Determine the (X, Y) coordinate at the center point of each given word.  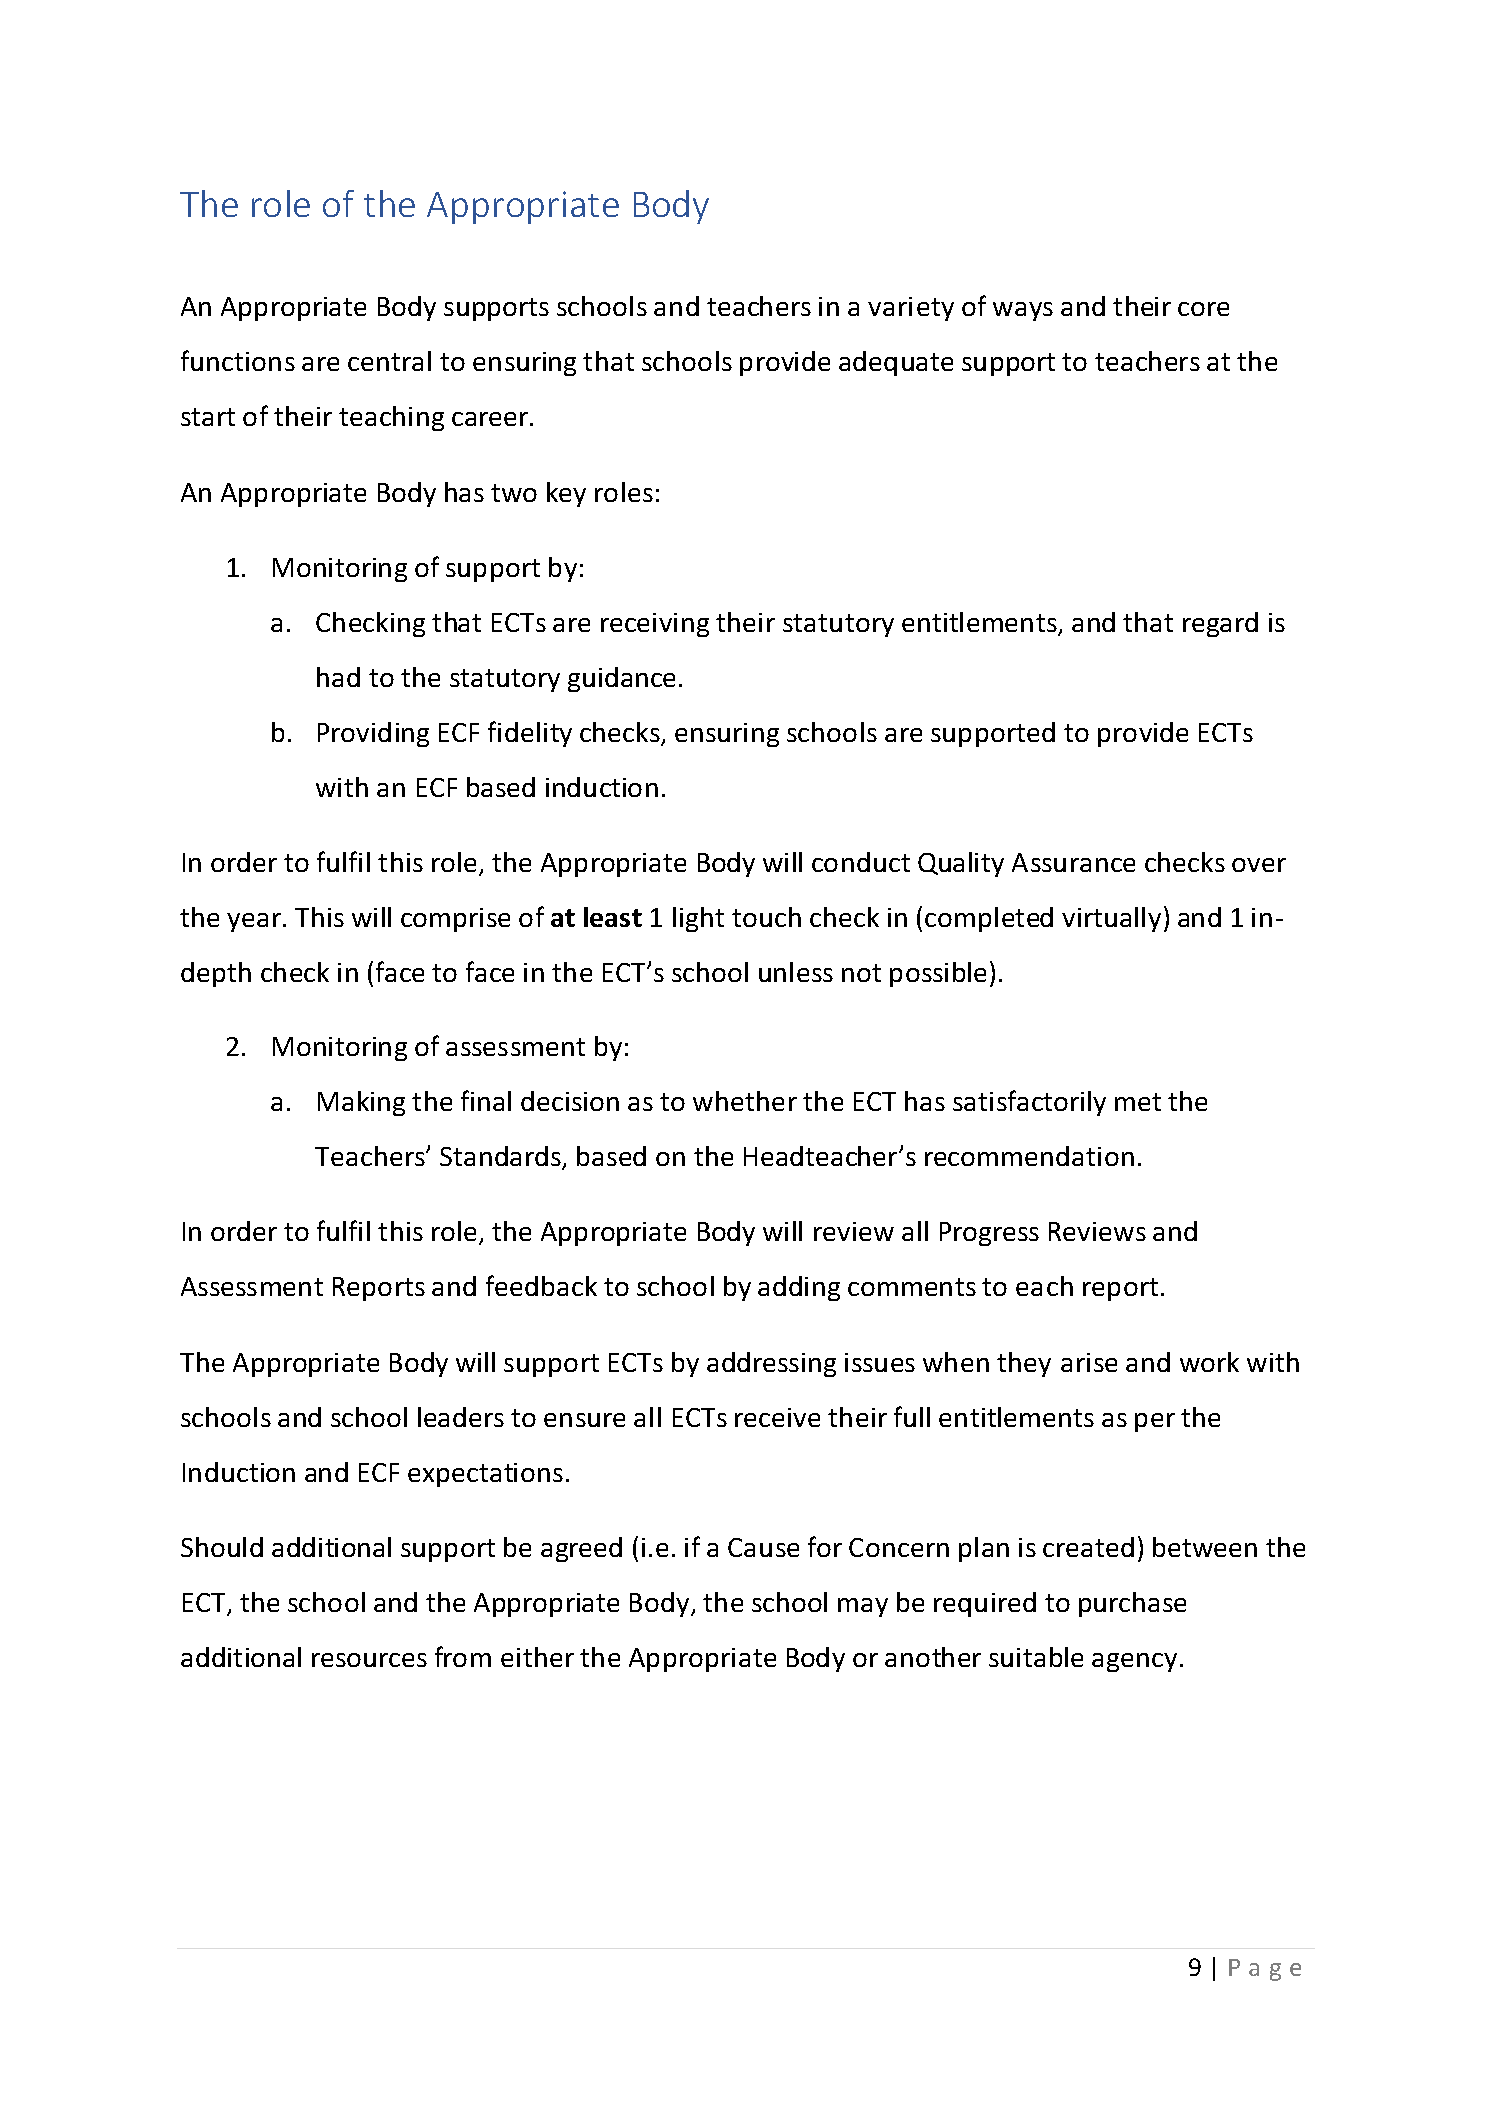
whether (745, 1101)
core (1203, 309)
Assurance (1073, 862)
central (389, 361)
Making (361, 1103)
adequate (896, 363)
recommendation (1029, 1156)
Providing (373, 734)
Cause (763, 1547)
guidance (621, 679)
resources (369, 1660)
